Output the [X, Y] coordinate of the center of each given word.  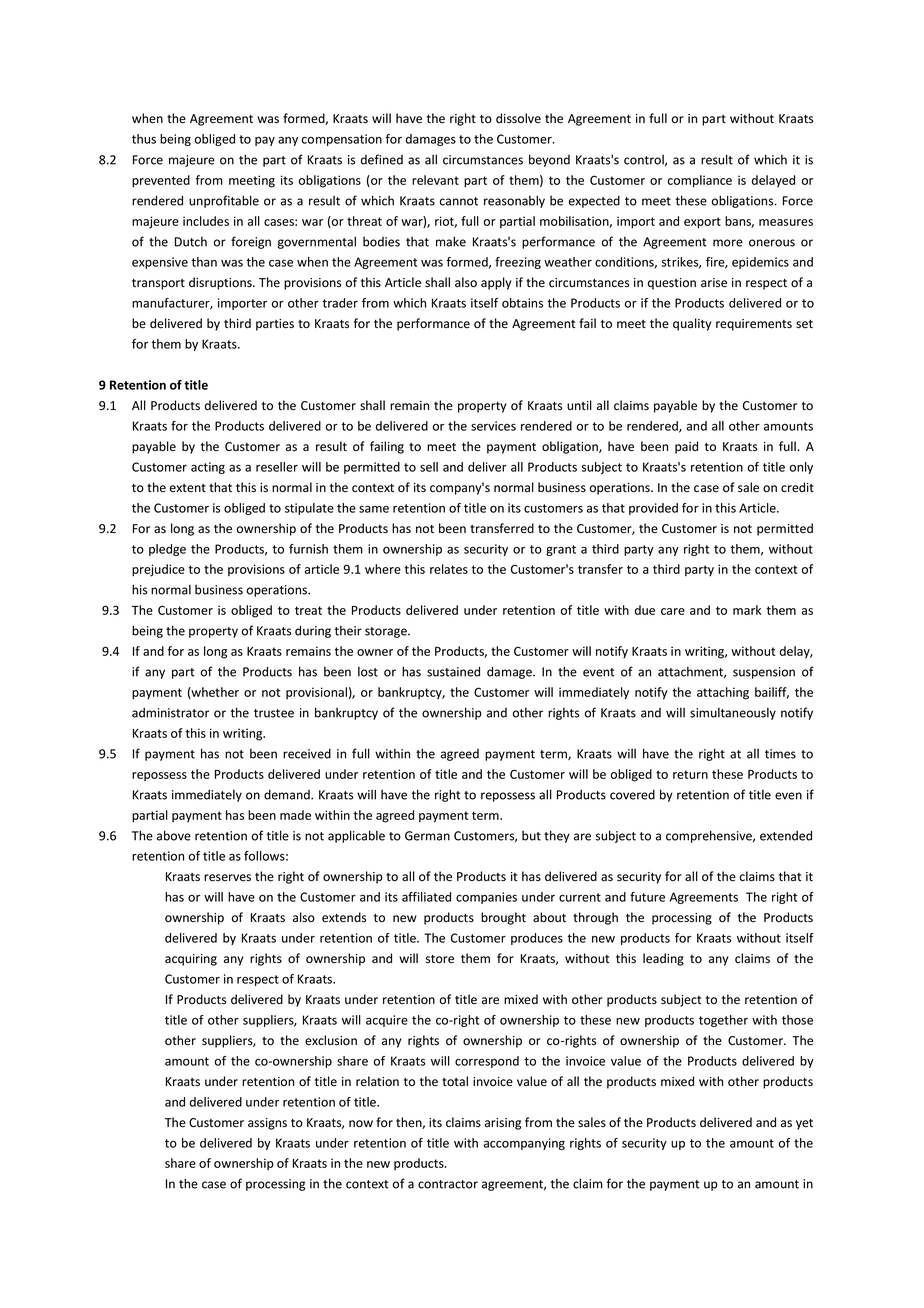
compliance [700, 181]
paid [686, 447]
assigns [267, 1124]
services [493, 426]
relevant [435, 180]
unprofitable [224, 201]
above [174, 835]
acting [208, 468]
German [427, 836]
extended [786, 835]
